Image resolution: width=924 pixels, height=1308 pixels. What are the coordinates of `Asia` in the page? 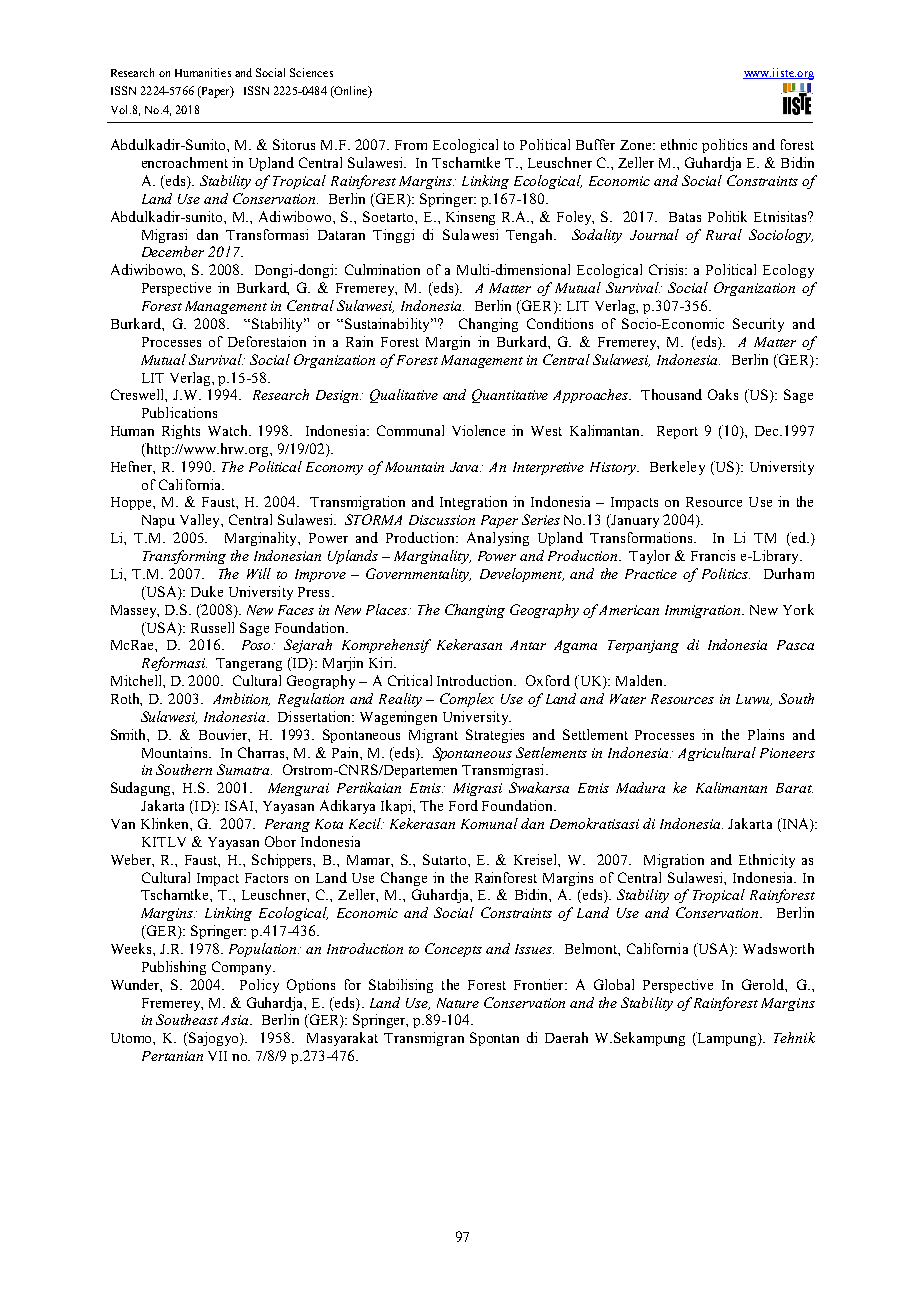 It's located at (236, 1020).
